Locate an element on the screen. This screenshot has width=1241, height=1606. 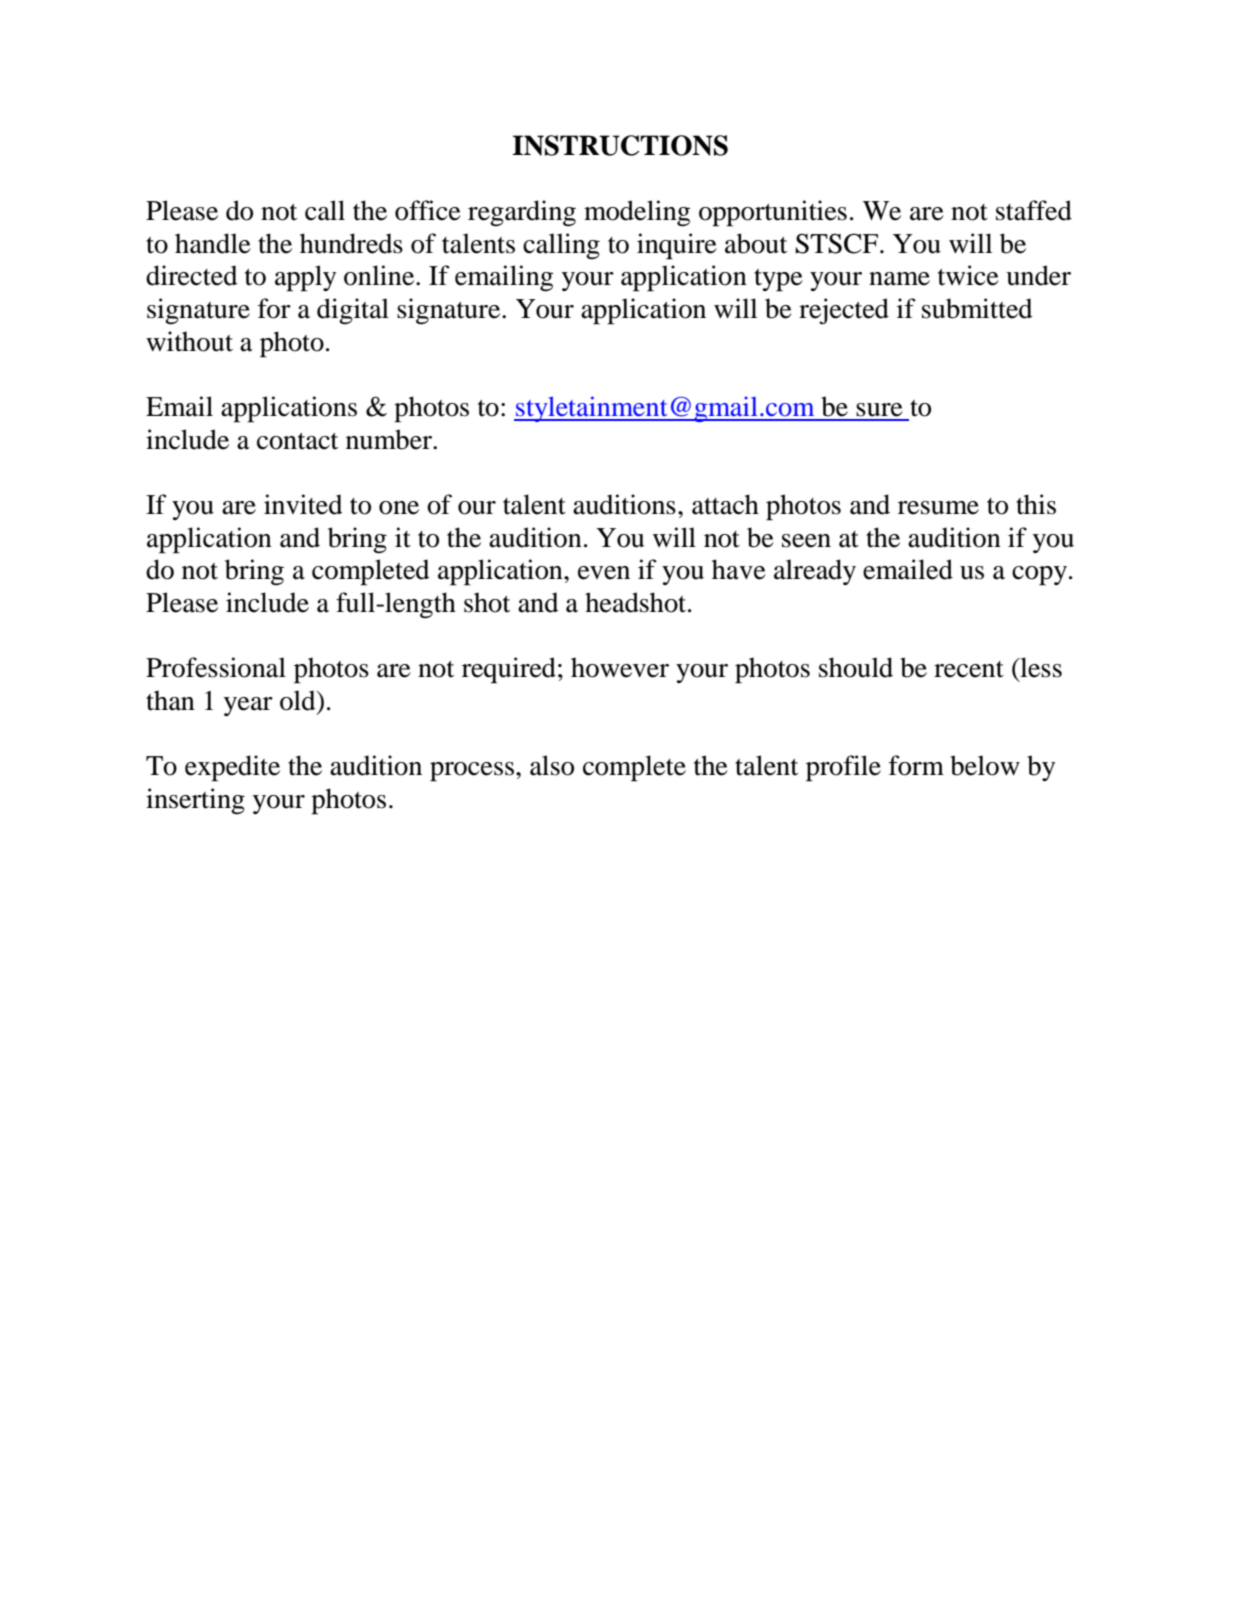
office is located at coordinates (428, 210).
